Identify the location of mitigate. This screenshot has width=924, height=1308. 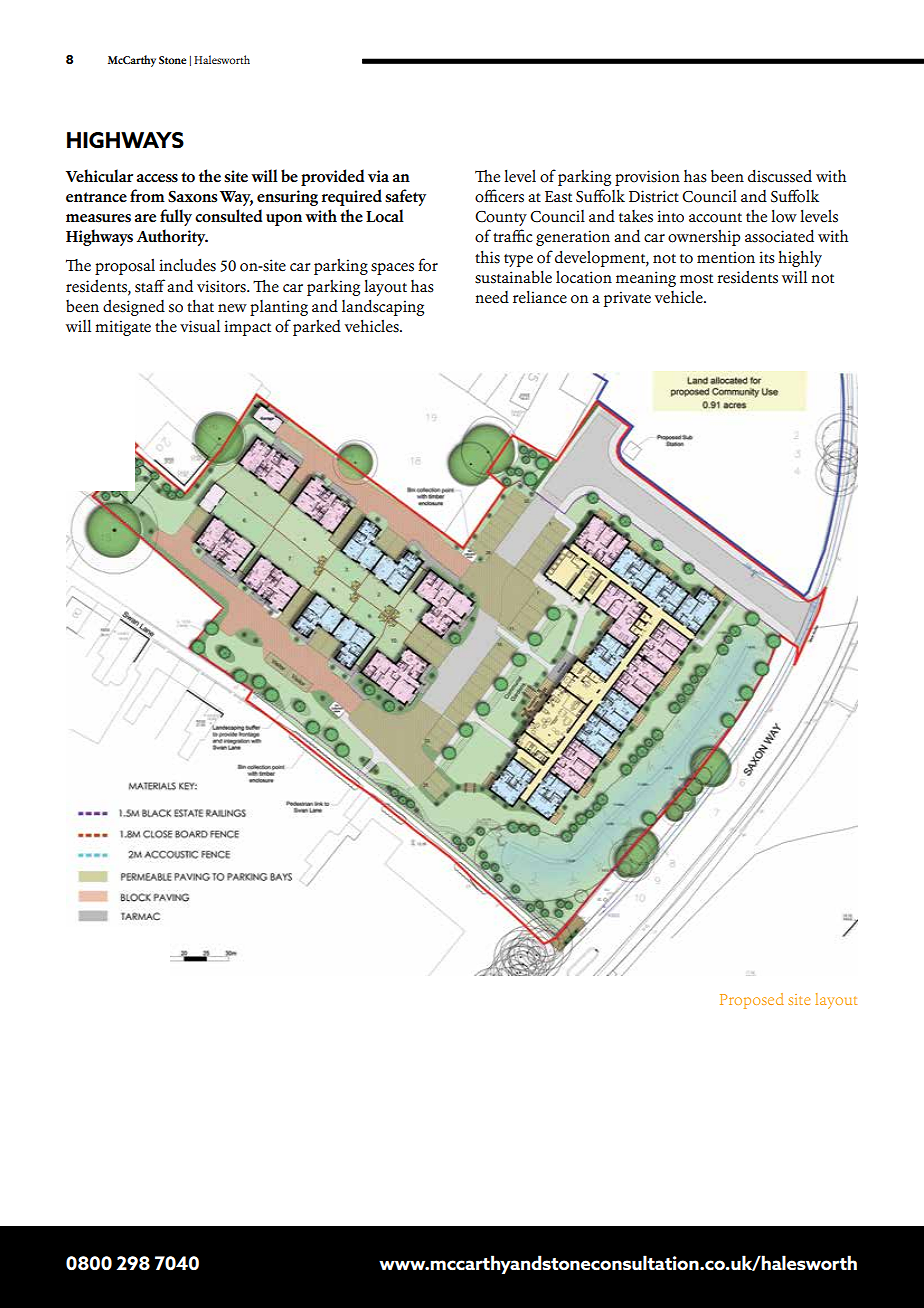
(123, 328).
